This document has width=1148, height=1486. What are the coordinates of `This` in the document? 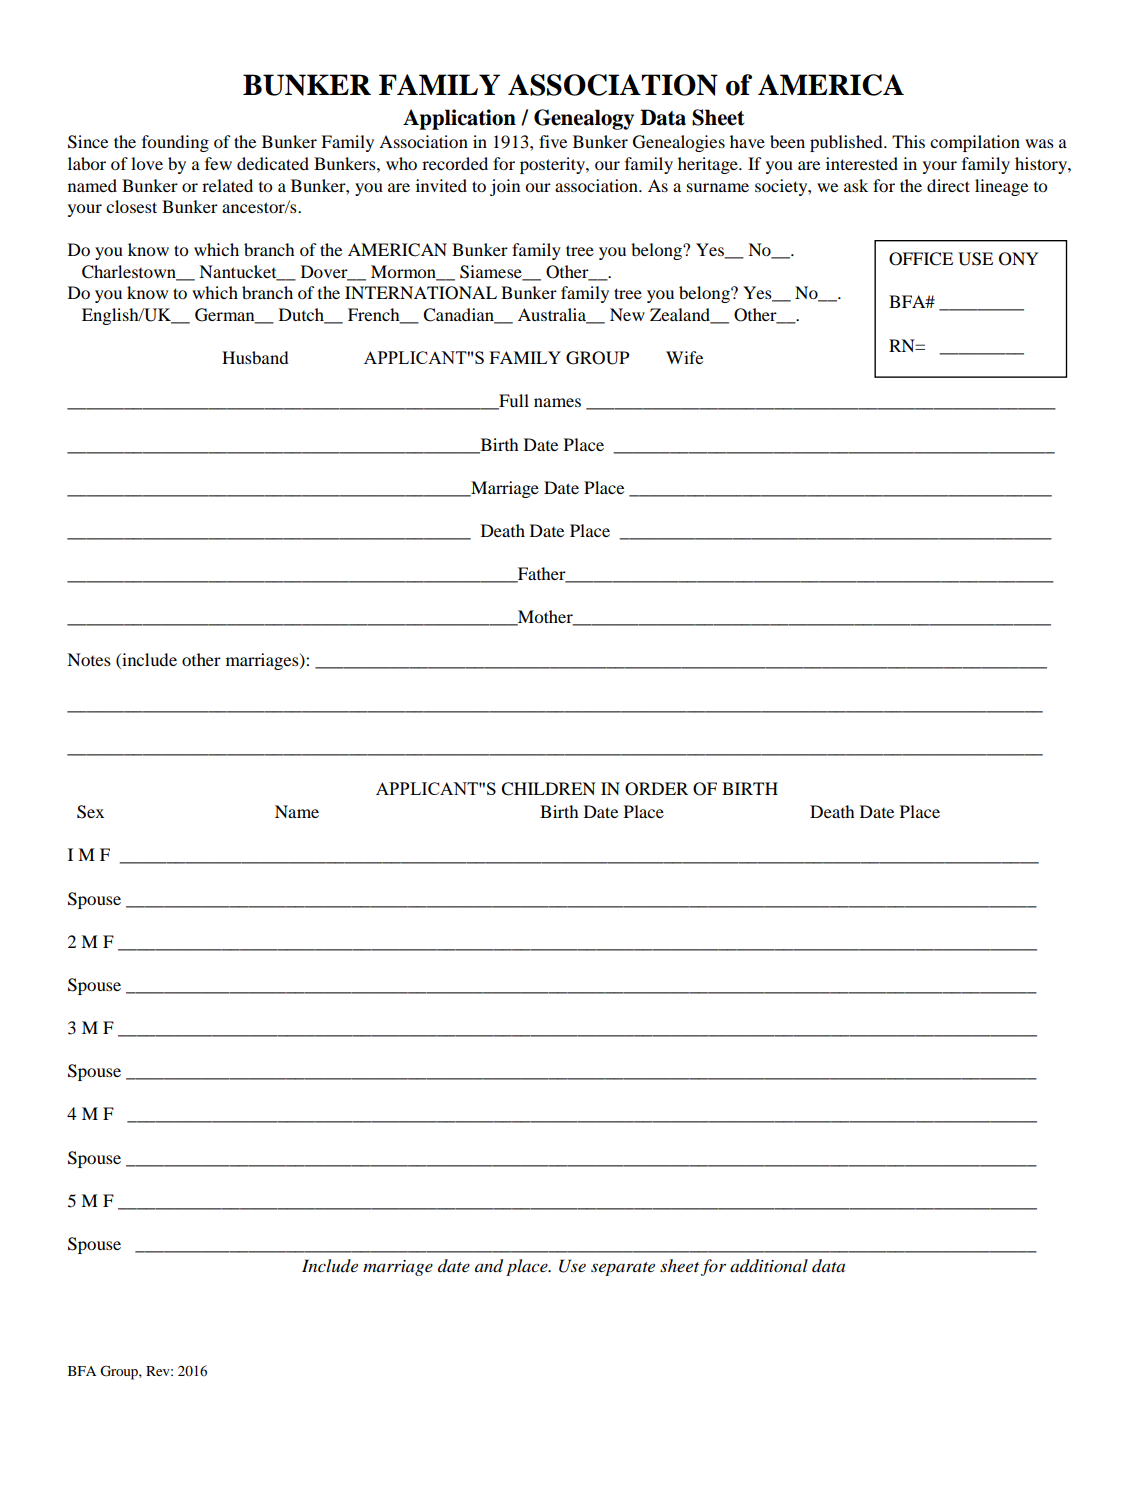 It's located at (908, 141).
